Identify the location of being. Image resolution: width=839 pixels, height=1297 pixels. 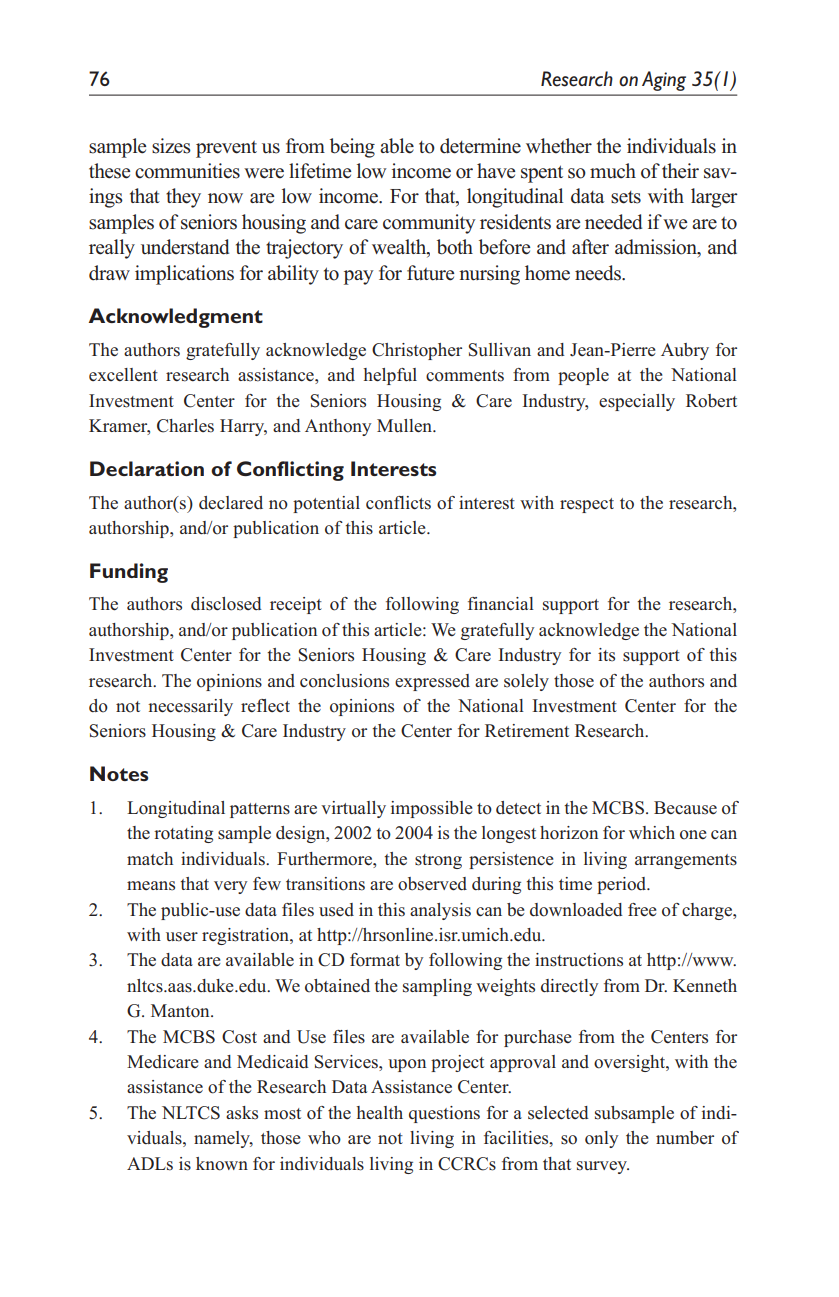
(352, 148).
